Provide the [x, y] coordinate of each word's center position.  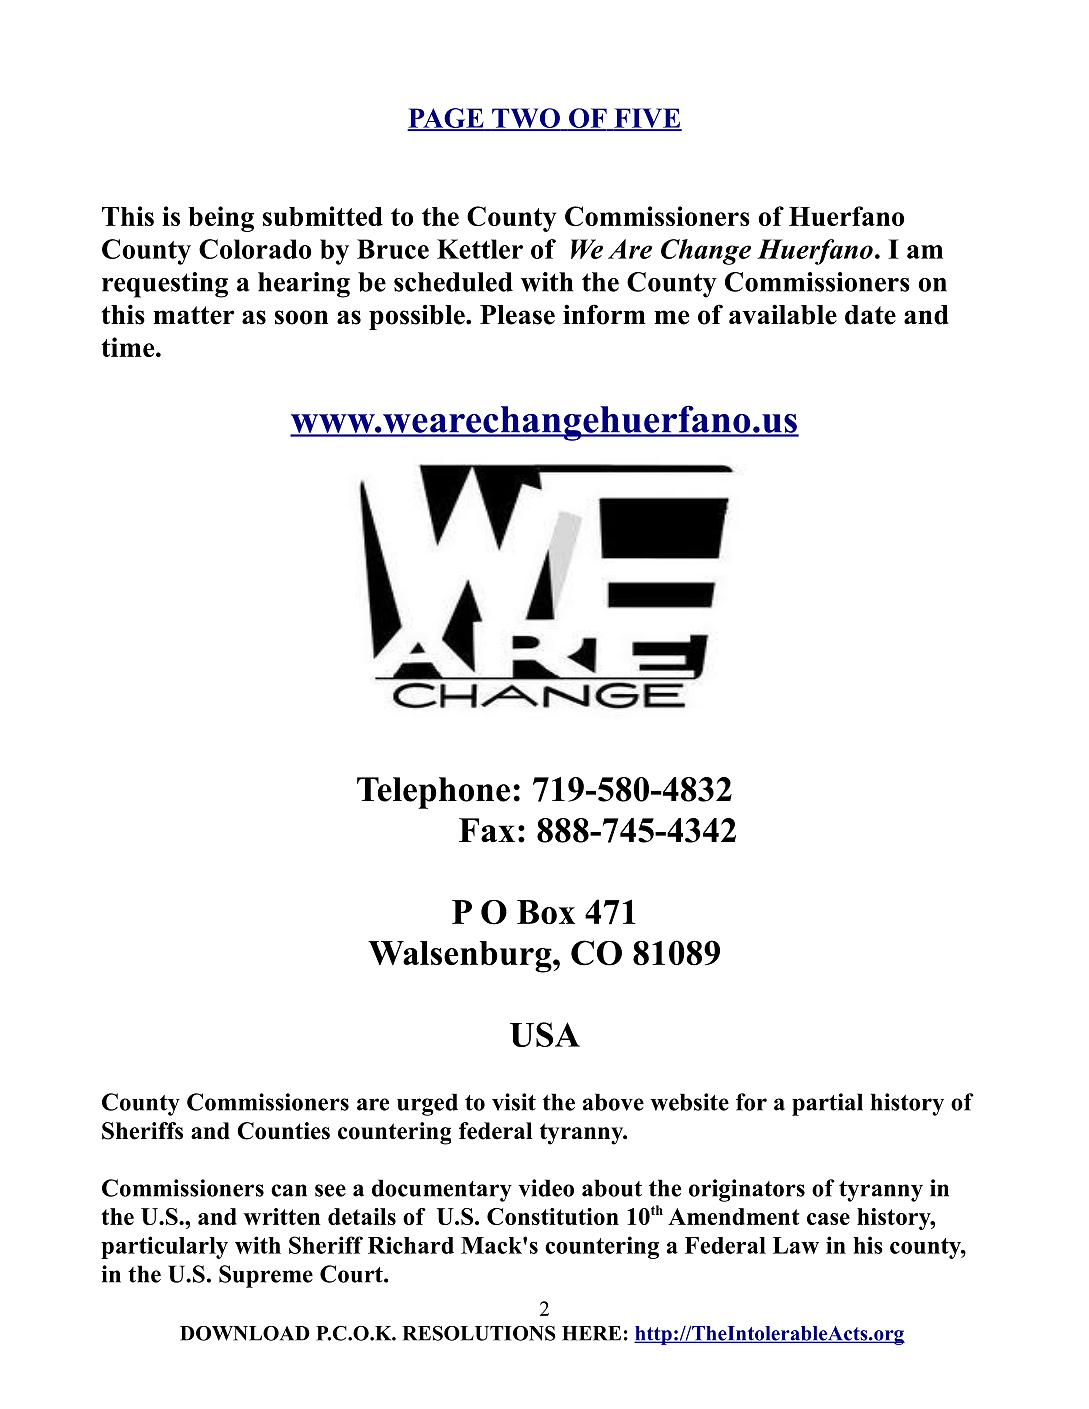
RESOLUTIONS [479, 1333]
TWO [526, 119]
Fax [487, 830]
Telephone [433, 793]
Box [546, 912]
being [221, 219]
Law [796, 1245]
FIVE [647, 119]
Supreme [266, 1276]
